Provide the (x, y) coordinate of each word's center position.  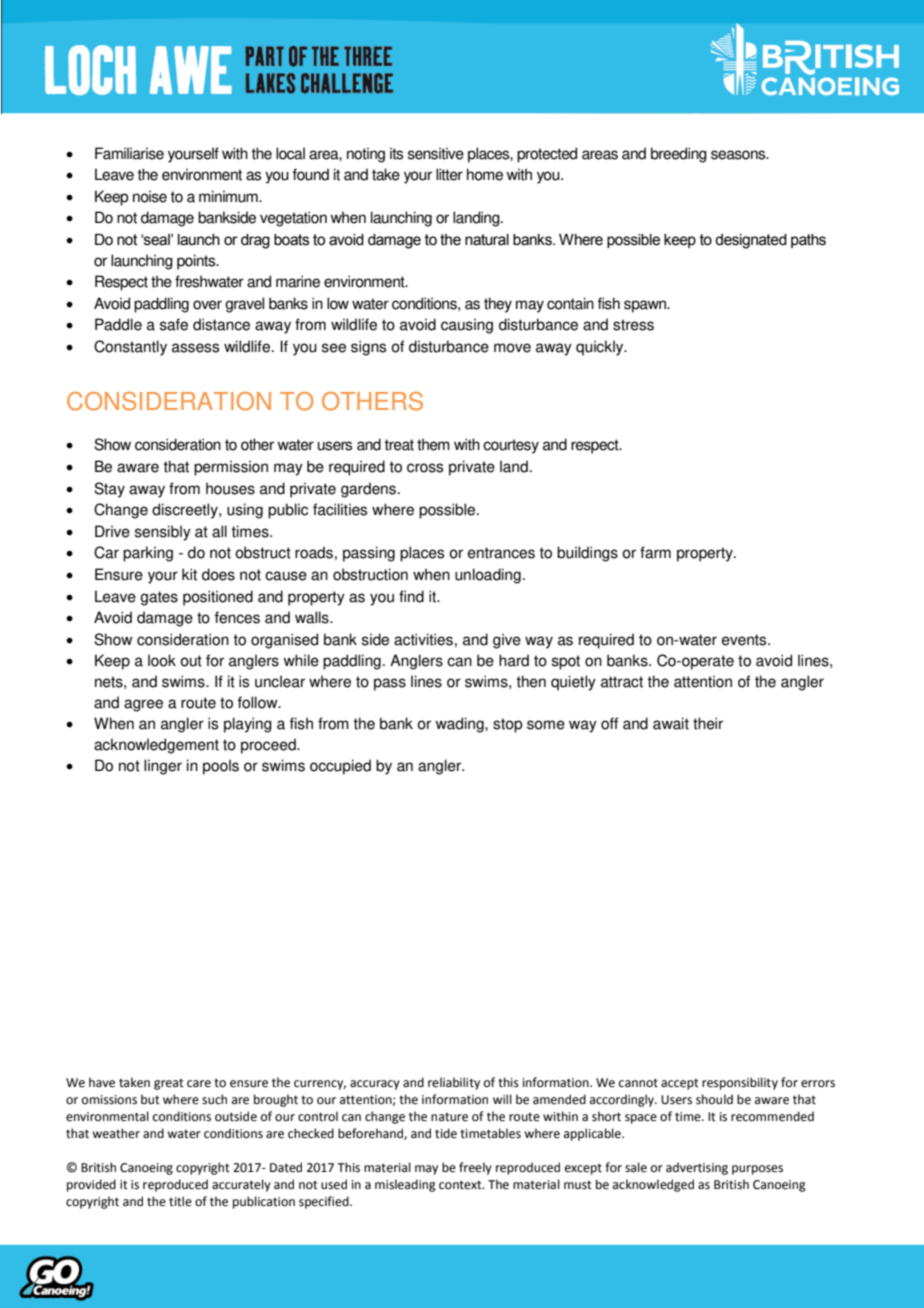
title (180, 1201)
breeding (679, 155)
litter (449, 174)
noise (150, 196)
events (745, 640)
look (162, 660)
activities (423, 639)
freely (475, 1168)
